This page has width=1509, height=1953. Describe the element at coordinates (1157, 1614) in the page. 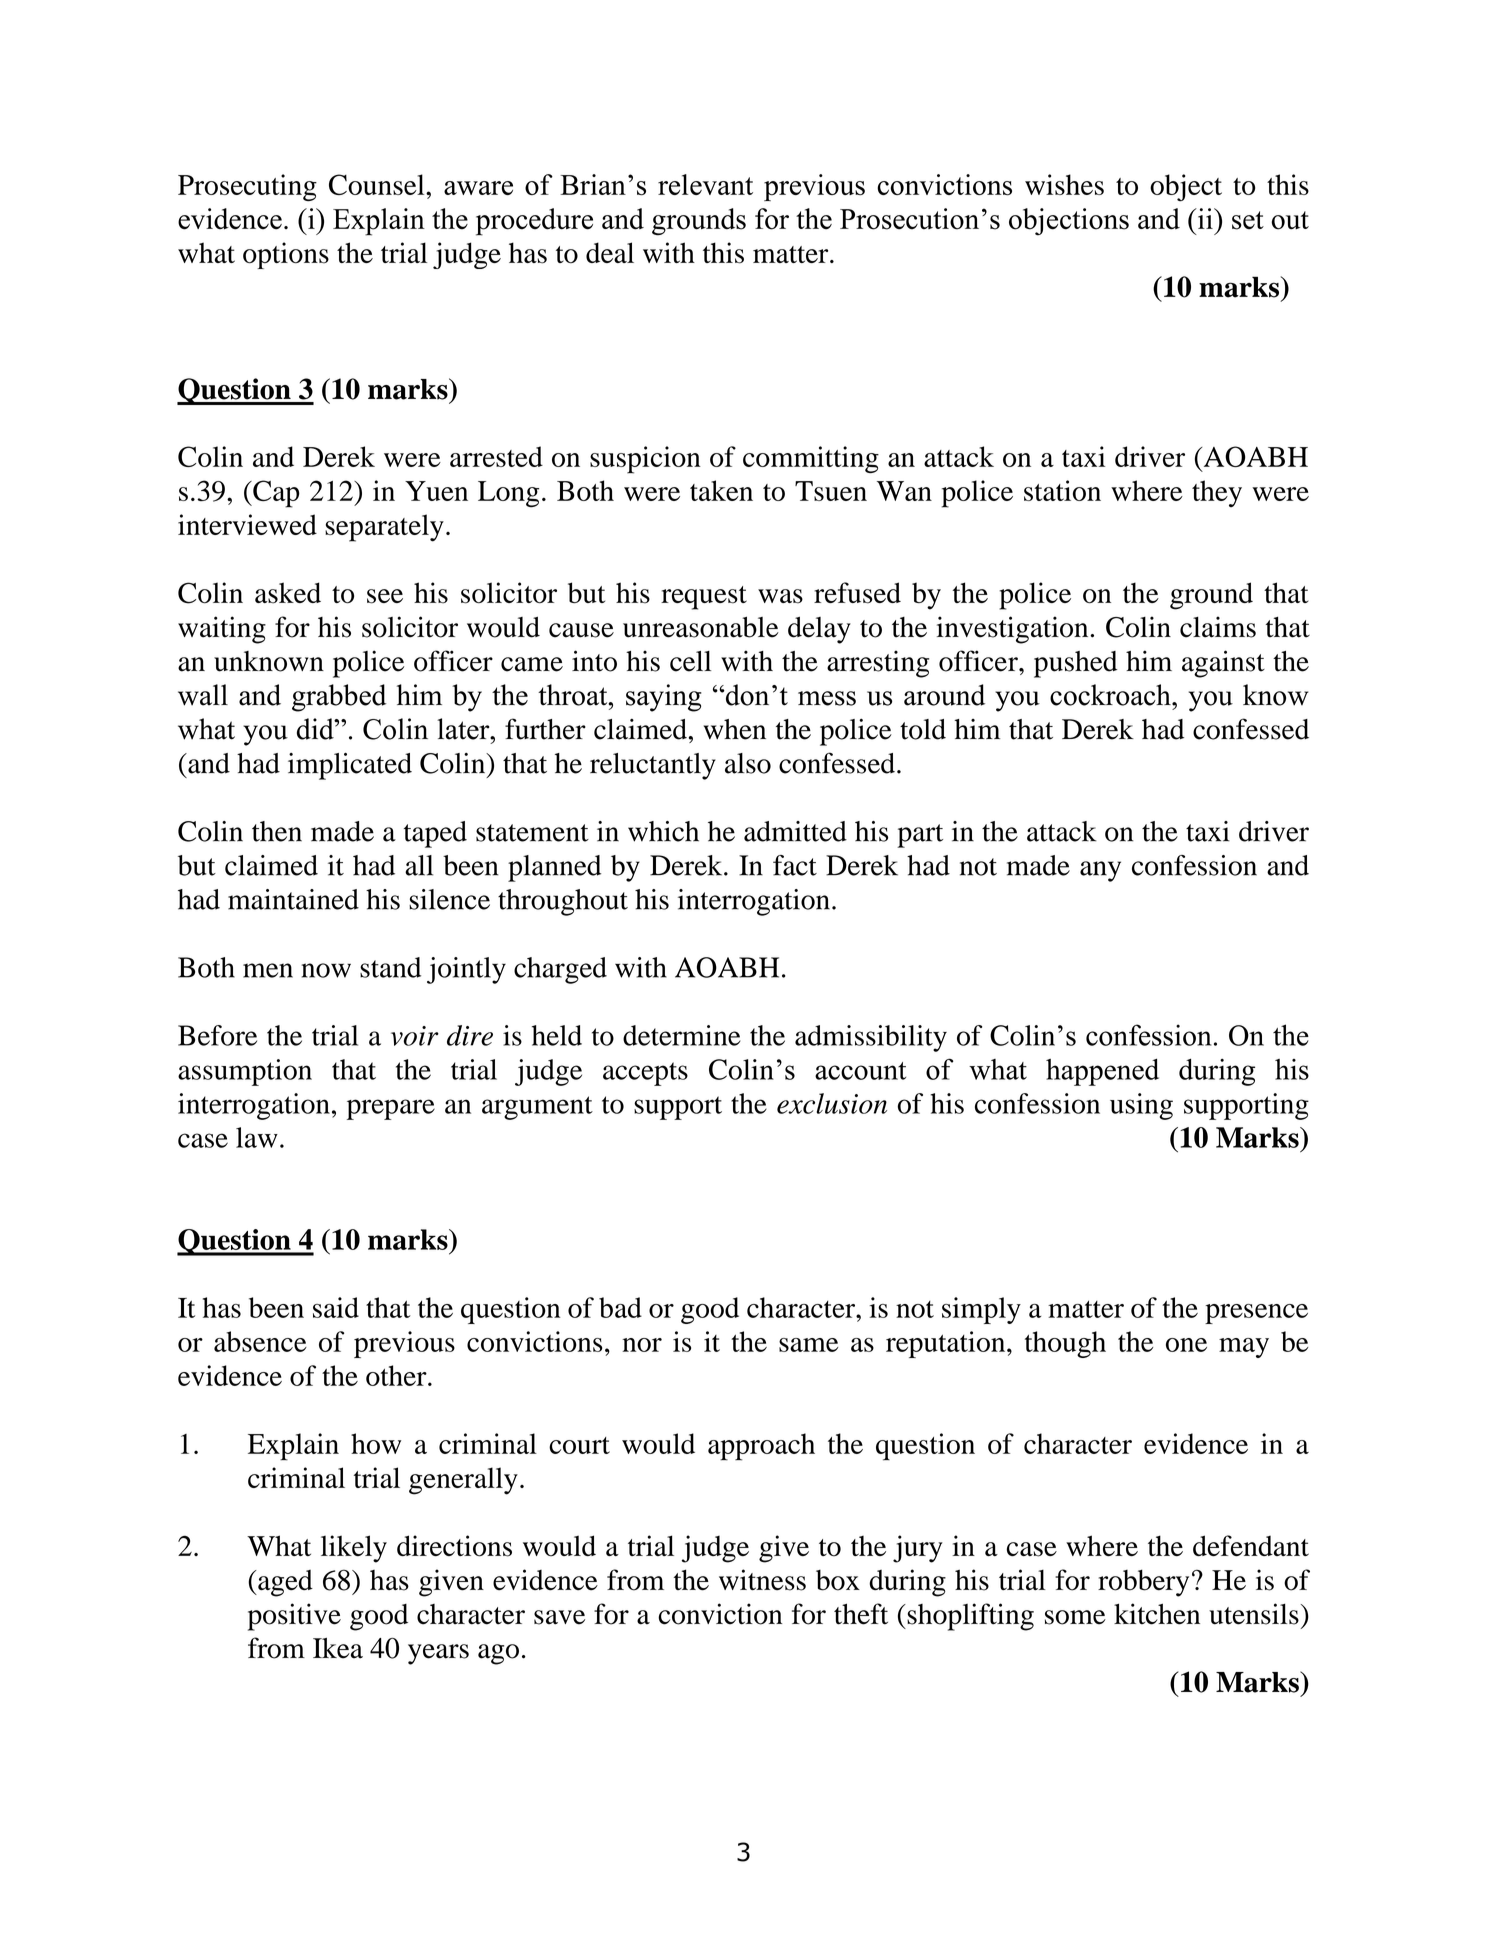

I see `kitchen` at that location.
